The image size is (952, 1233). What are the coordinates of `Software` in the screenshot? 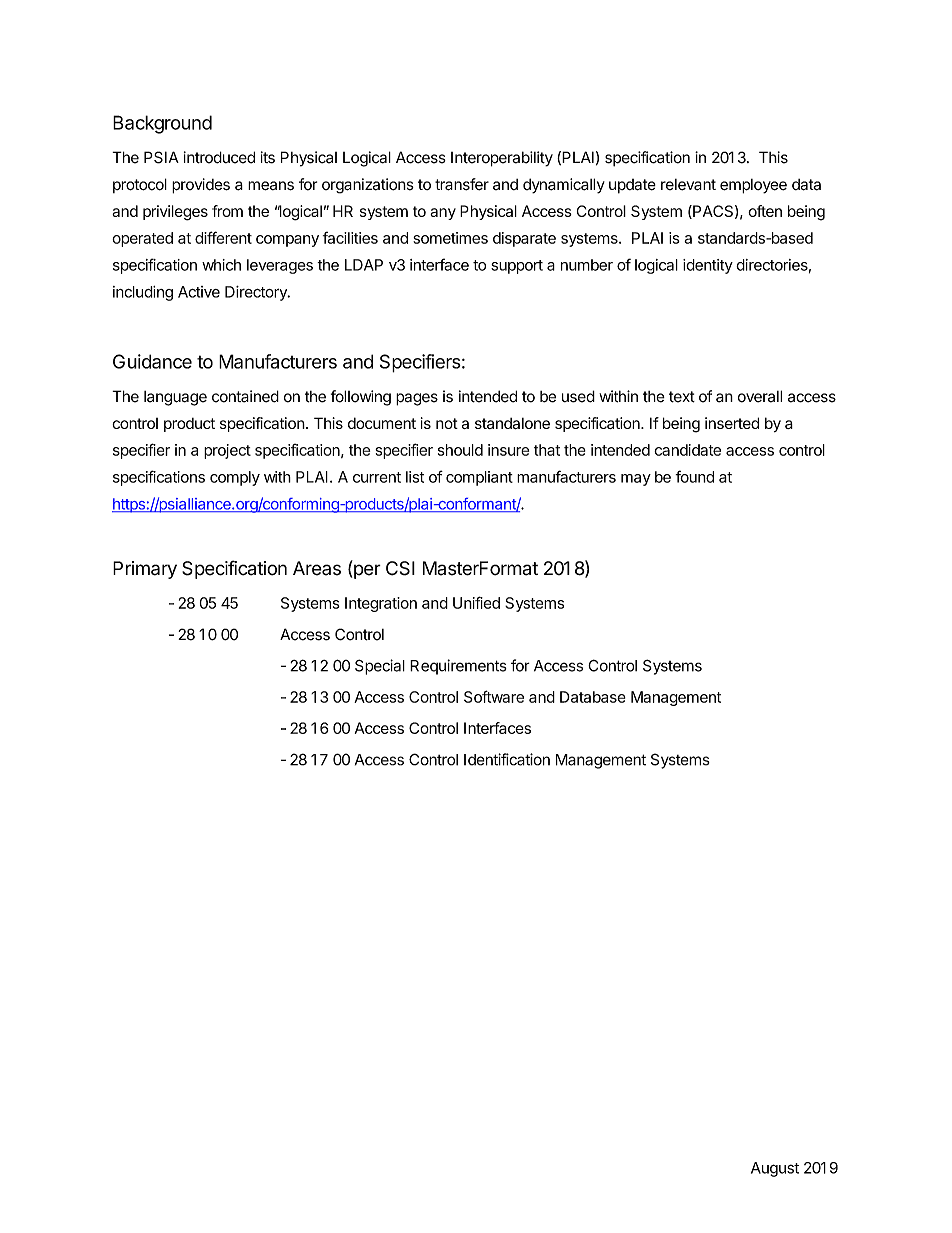 It's located at (494, 696).
